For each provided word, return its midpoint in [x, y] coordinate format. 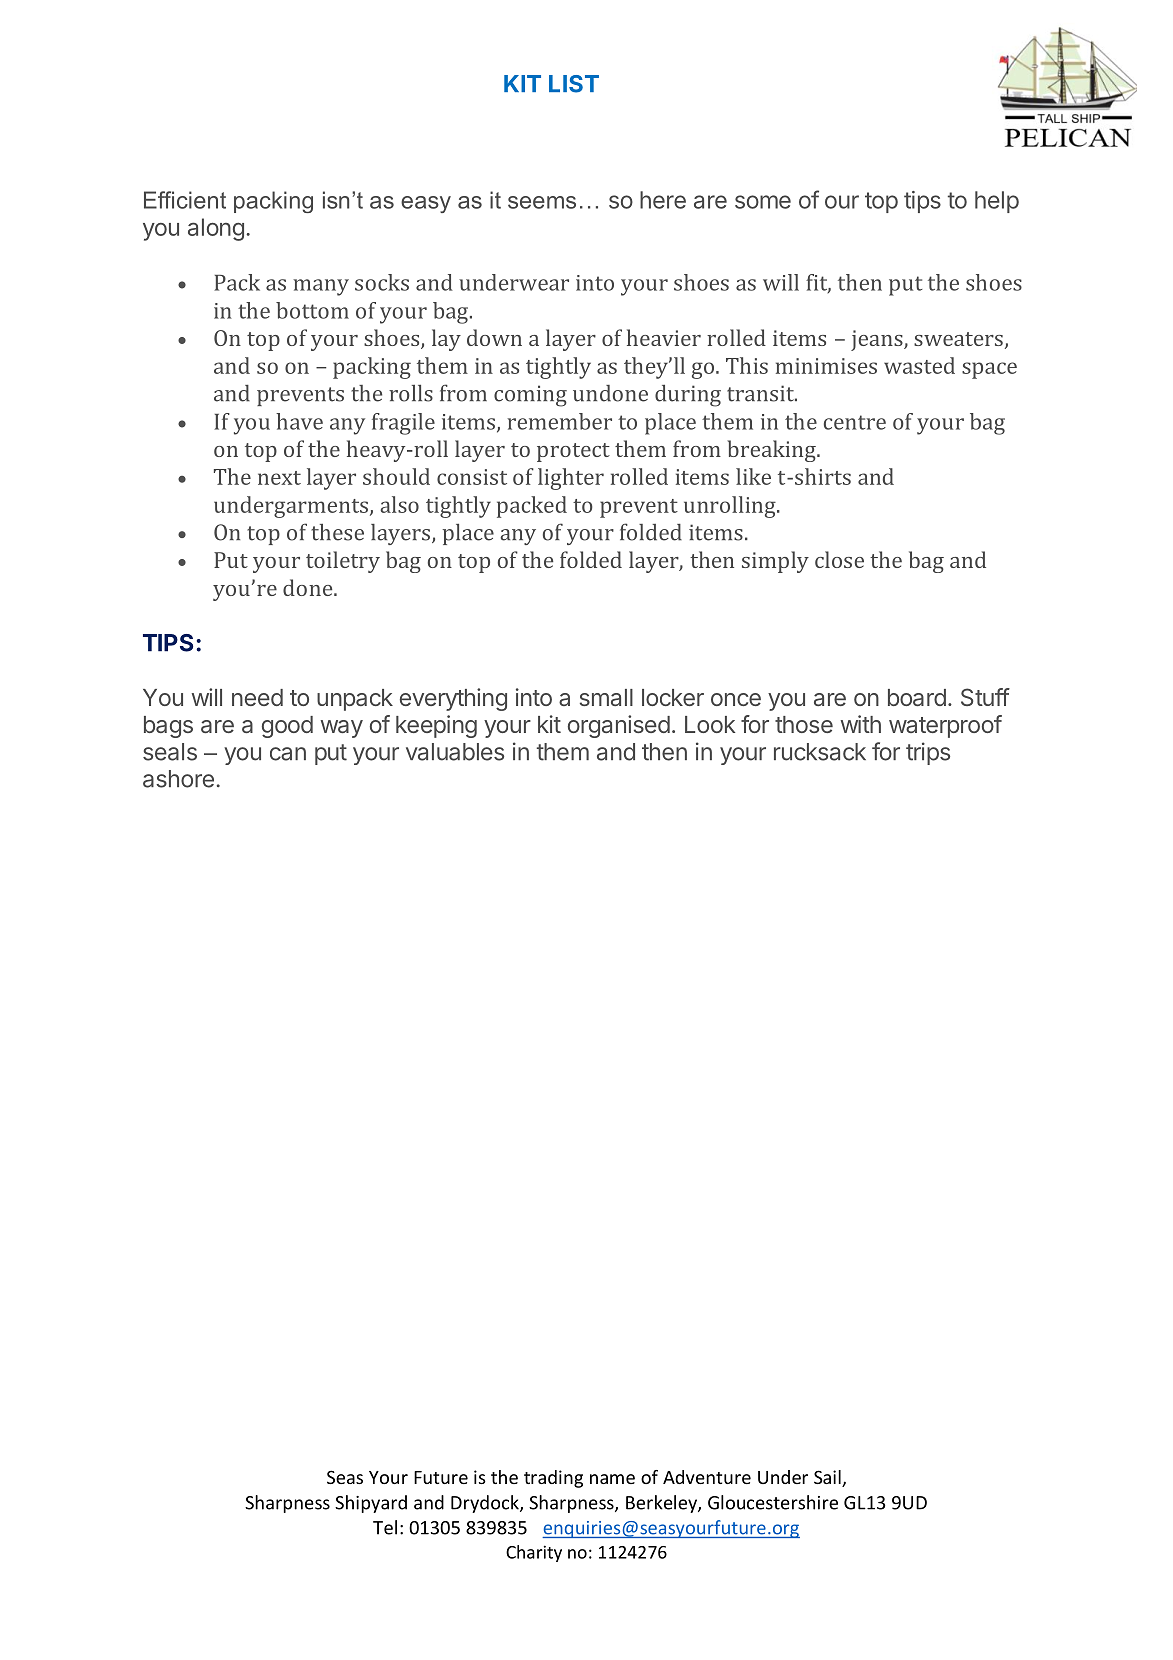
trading [553, 1479]
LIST [574, 84]
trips [928, 753]
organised [619, 726]
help [997, 202]
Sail [828, 1478]
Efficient [185, 200]
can [288, 754]
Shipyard [371, 1504]
